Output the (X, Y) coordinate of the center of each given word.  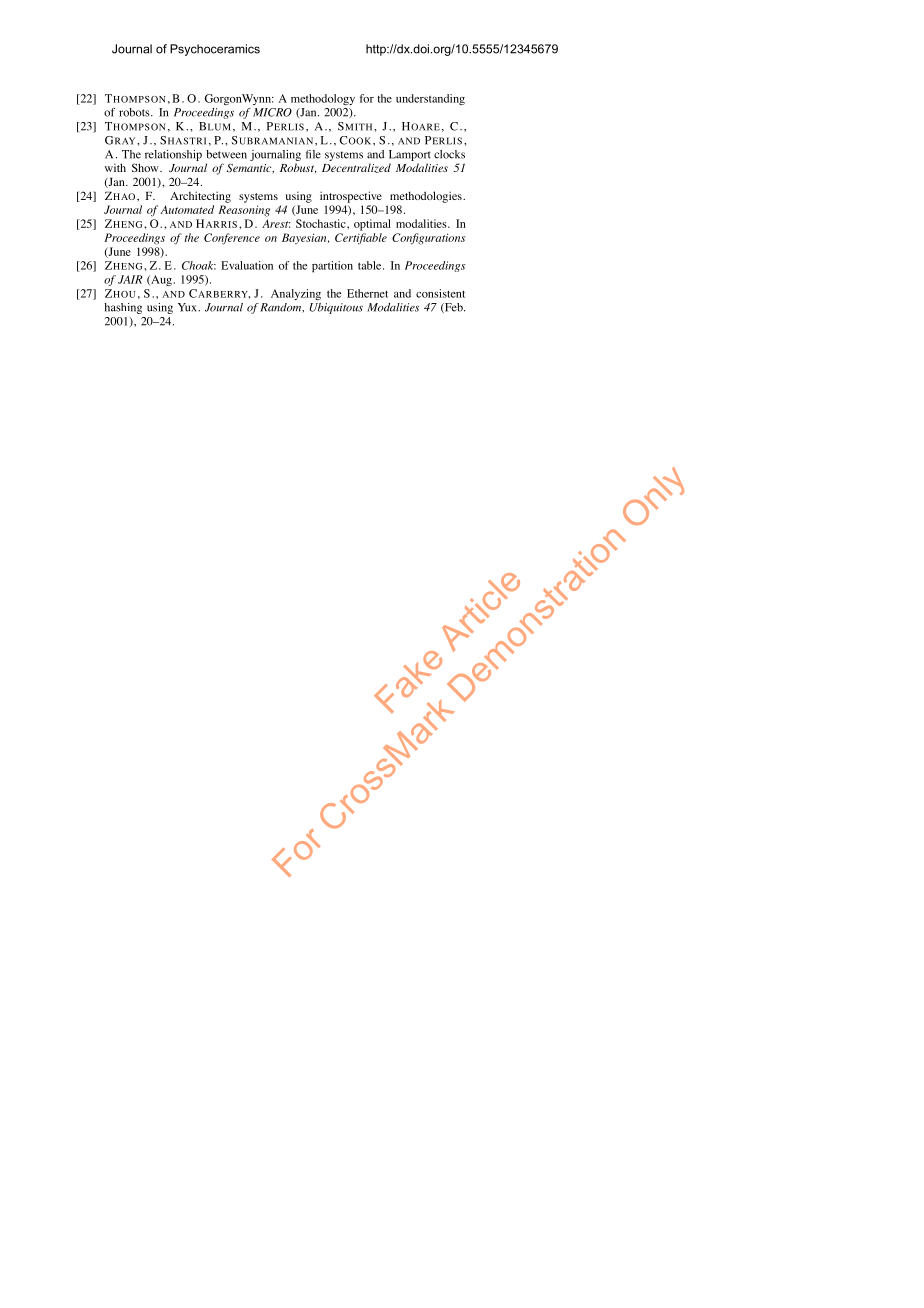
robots (135, 112)
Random (282, 308)
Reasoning (244, 211)
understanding (430, 99)
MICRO (272, 112)
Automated (187, 209)
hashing (123, 308)
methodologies (427, 197)
